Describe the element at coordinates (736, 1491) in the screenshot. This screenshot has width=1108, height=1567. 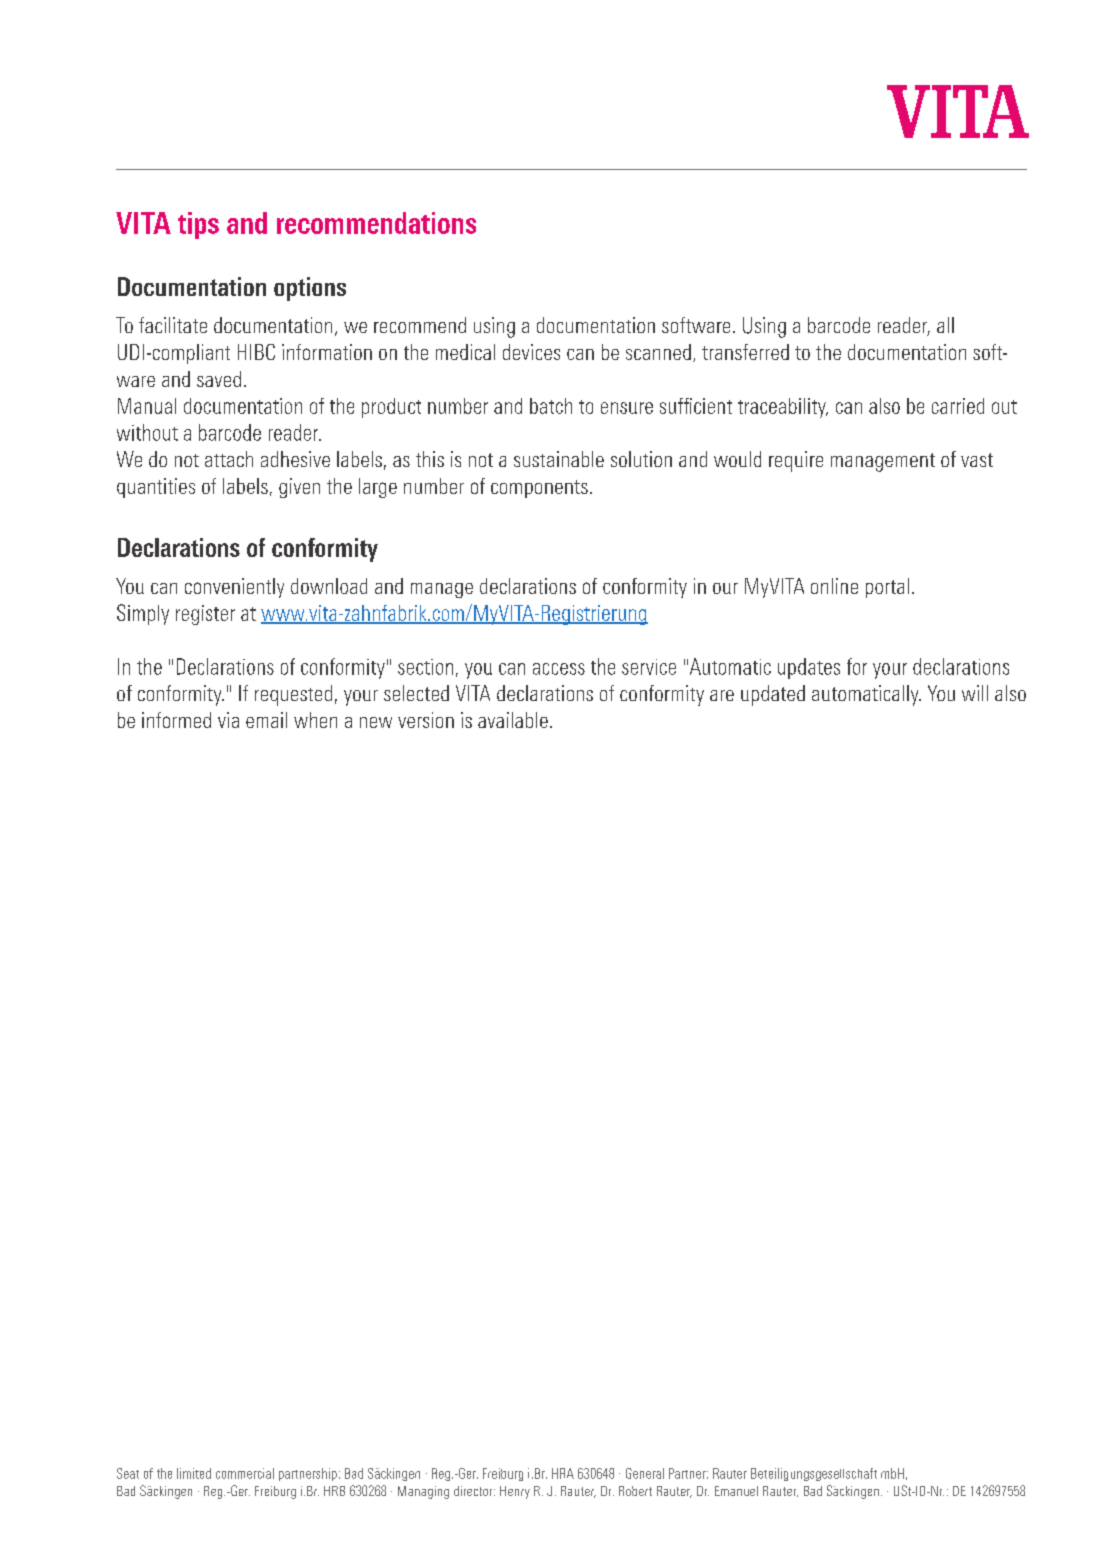
I see `Emanuel` at that location.
